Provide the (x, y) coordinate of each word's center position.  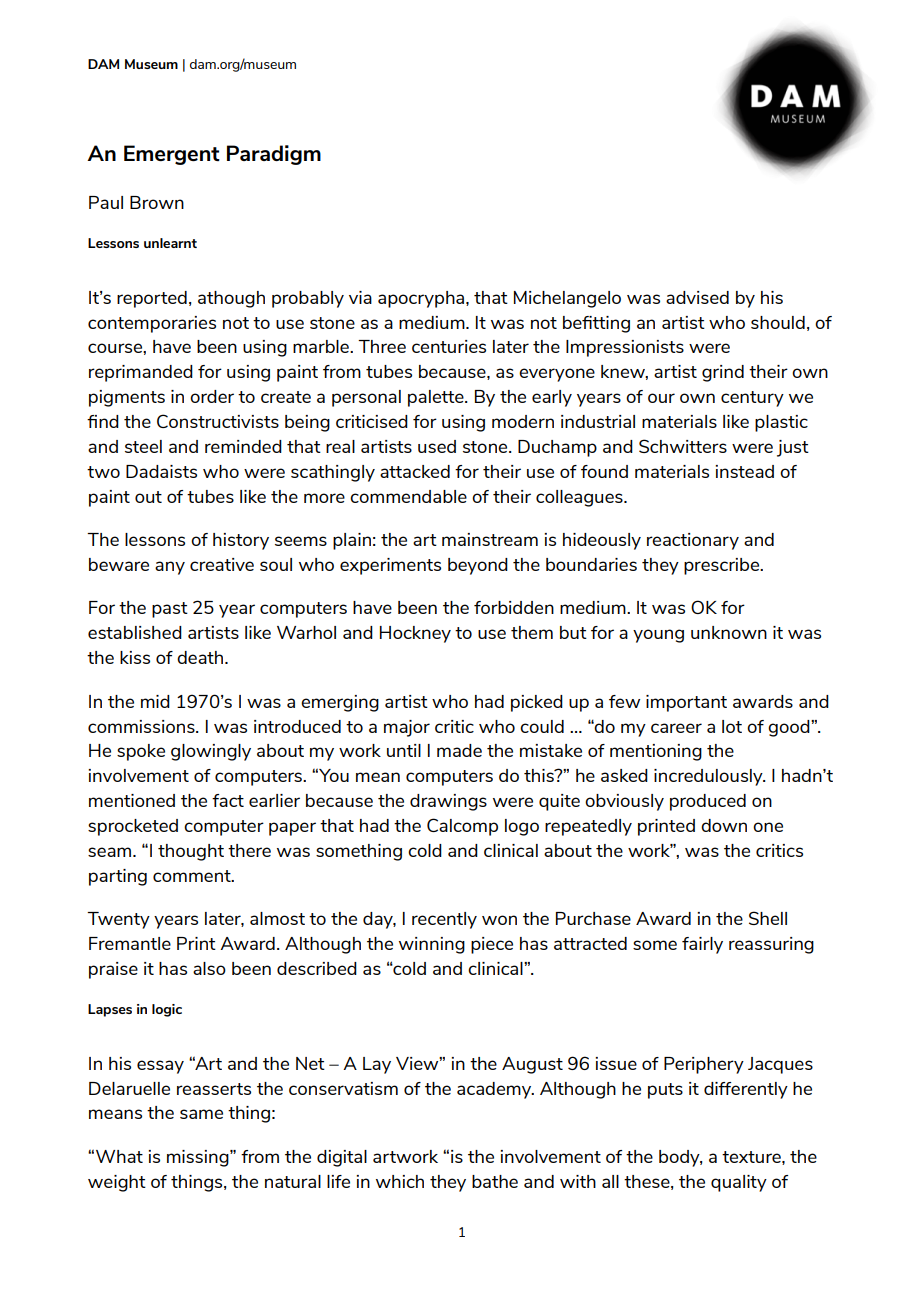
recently (444, 920)
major (407, 728)
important (686, 703)
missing (199, 1158)
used (437, 446)
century (752, 399)
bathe (495, 1181)
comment (193, 876)
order (212, 396)
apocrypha (422, 299)
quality (739, 1183)
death (201, 657)
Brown (157, 202)
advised (697, 297)
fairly (702, 945)
